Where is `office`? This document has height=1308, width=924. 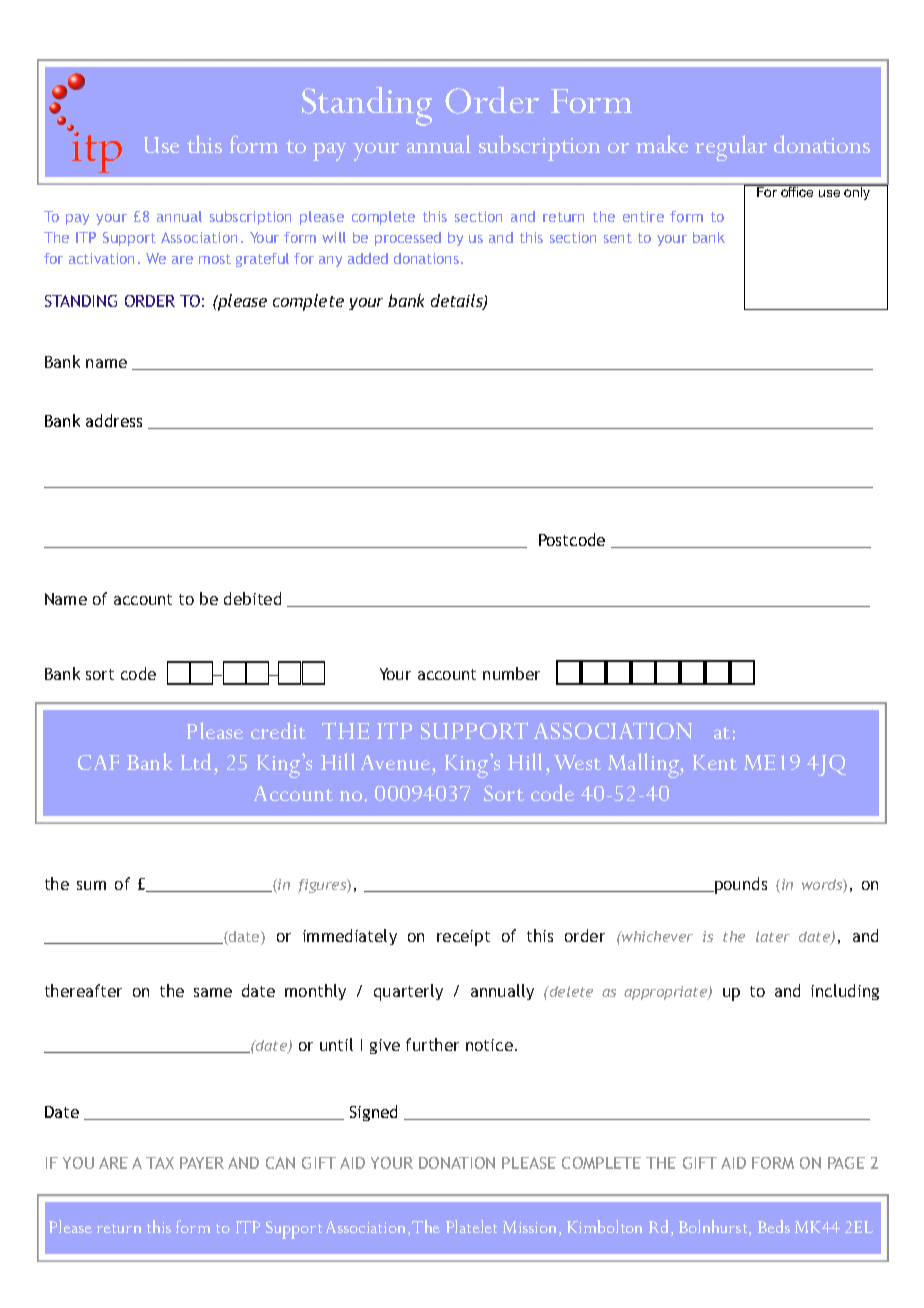
office is located at coordinates (797, 191).
